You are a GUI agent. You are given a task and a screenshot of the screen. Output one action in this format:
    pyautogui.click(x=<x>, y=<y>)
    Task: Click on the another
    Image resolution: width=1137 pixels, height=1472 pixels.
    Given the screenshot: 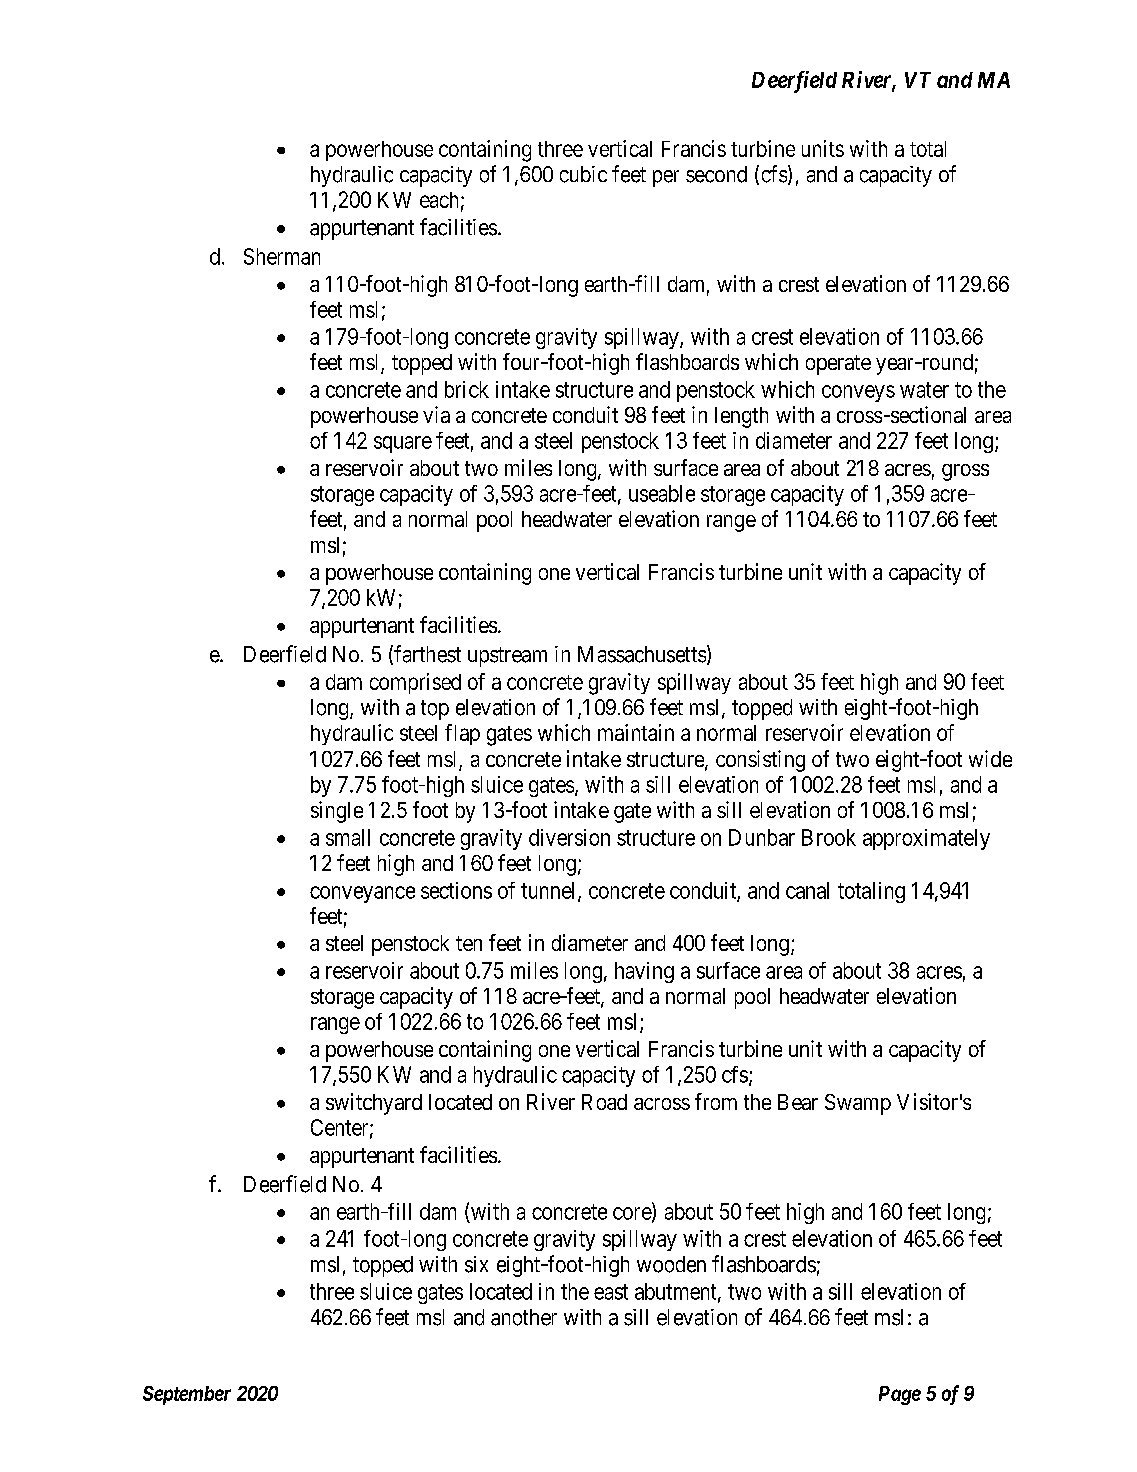 What is the action you would take?
    pyautogui.click(x=524, y=1317)
